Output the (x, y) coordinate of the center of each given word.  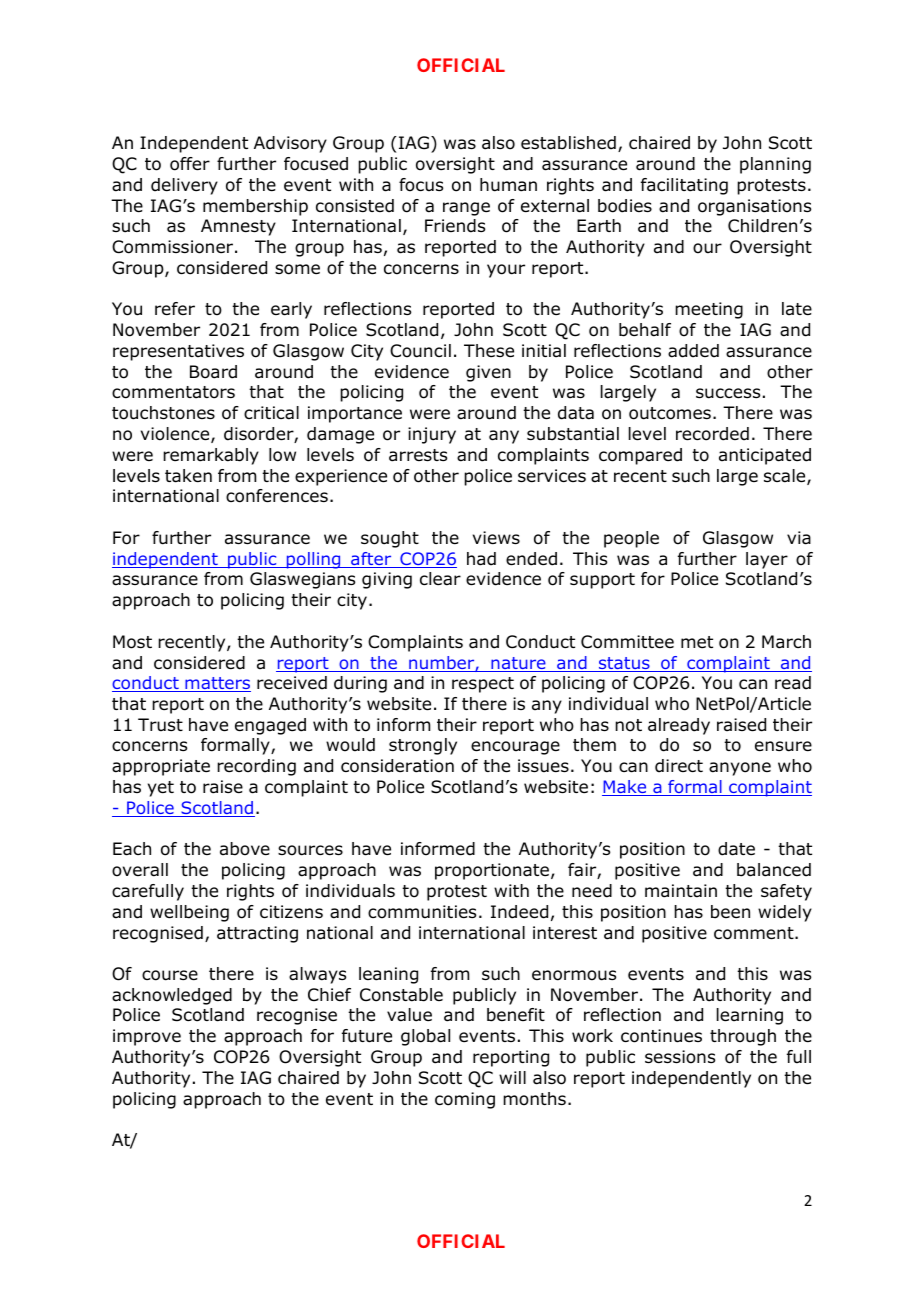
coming (465, 1100)
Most (132, 642)
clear (440, 579)
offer (190, 164)
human (508, 185)
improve (147, 1037)
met (697, 642)
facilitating (684, 186)
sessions (680, 1057)
